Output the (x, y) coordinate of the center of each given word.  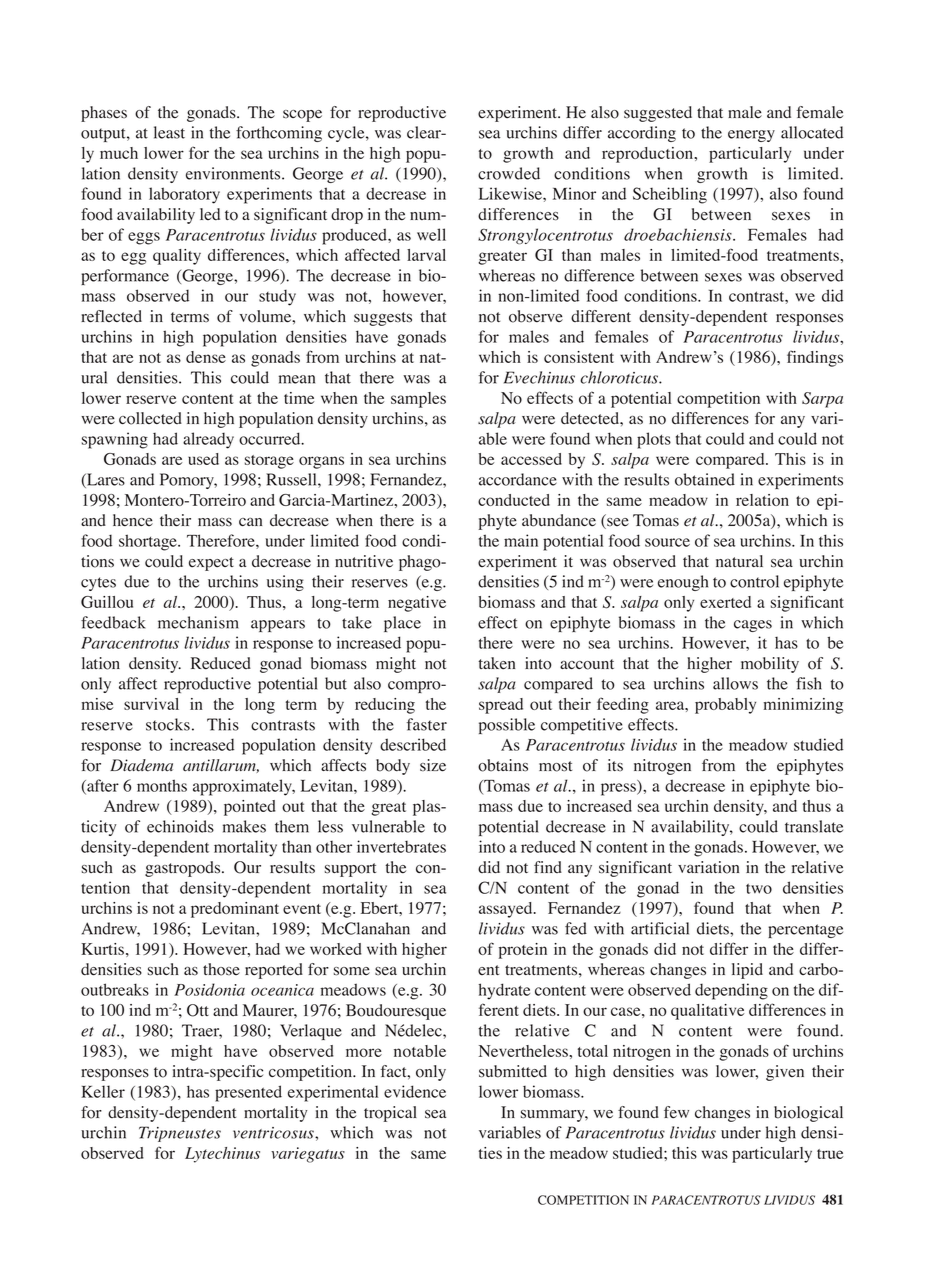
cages (753, 626)
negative (417, 604)
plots (654, 440)
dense (206, 357)
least (169, 132)
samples (418, 400)
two (759, 888)
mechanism (198, 622)
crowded (509, 173)
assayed (507, 910)
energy (751, 136)
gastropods (184, 869)
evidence (415, 1091)
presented (248, 1093)
